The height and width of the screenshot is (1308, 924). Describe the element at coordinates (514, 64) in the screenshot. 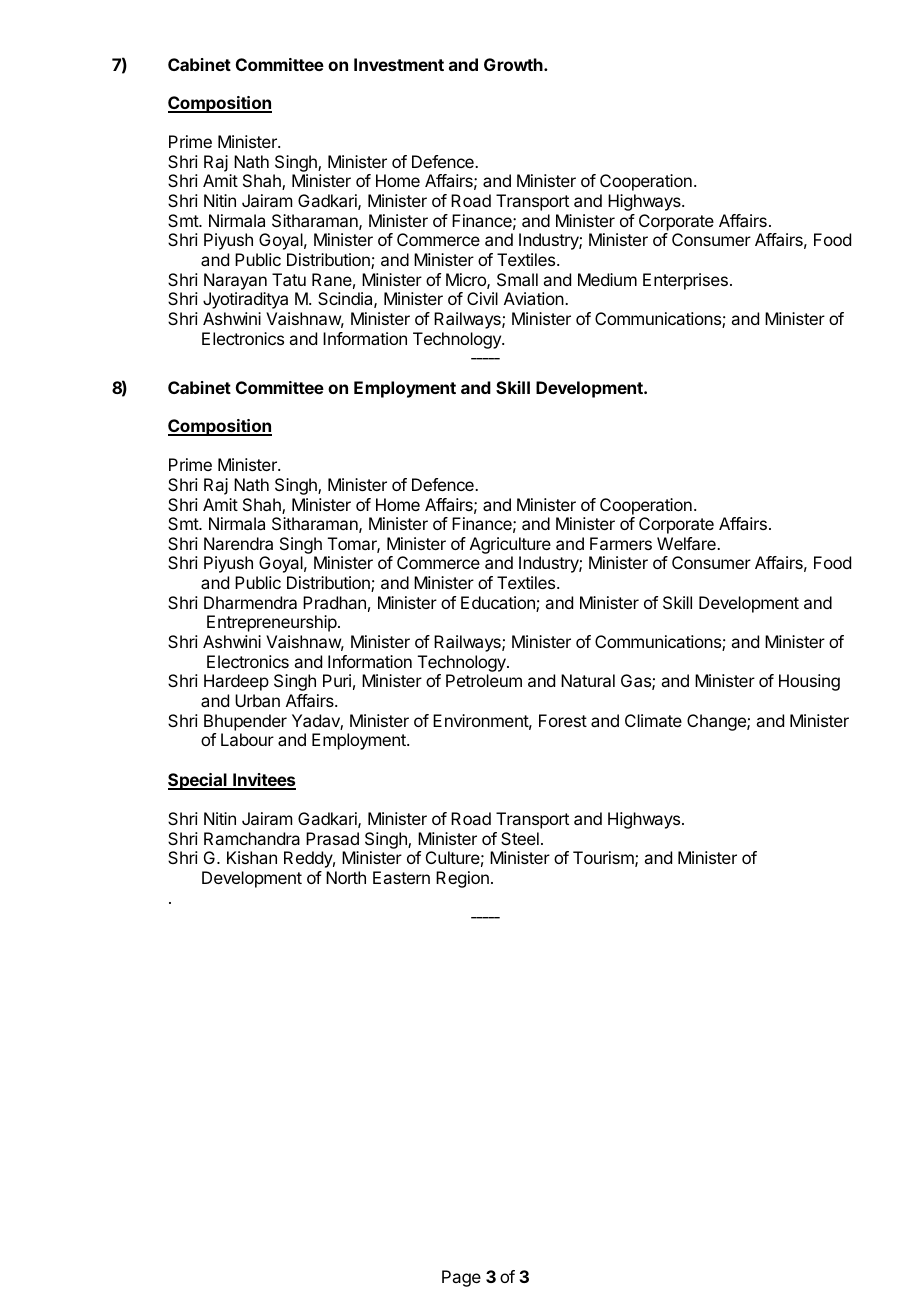

I see `Growth` at that location.
